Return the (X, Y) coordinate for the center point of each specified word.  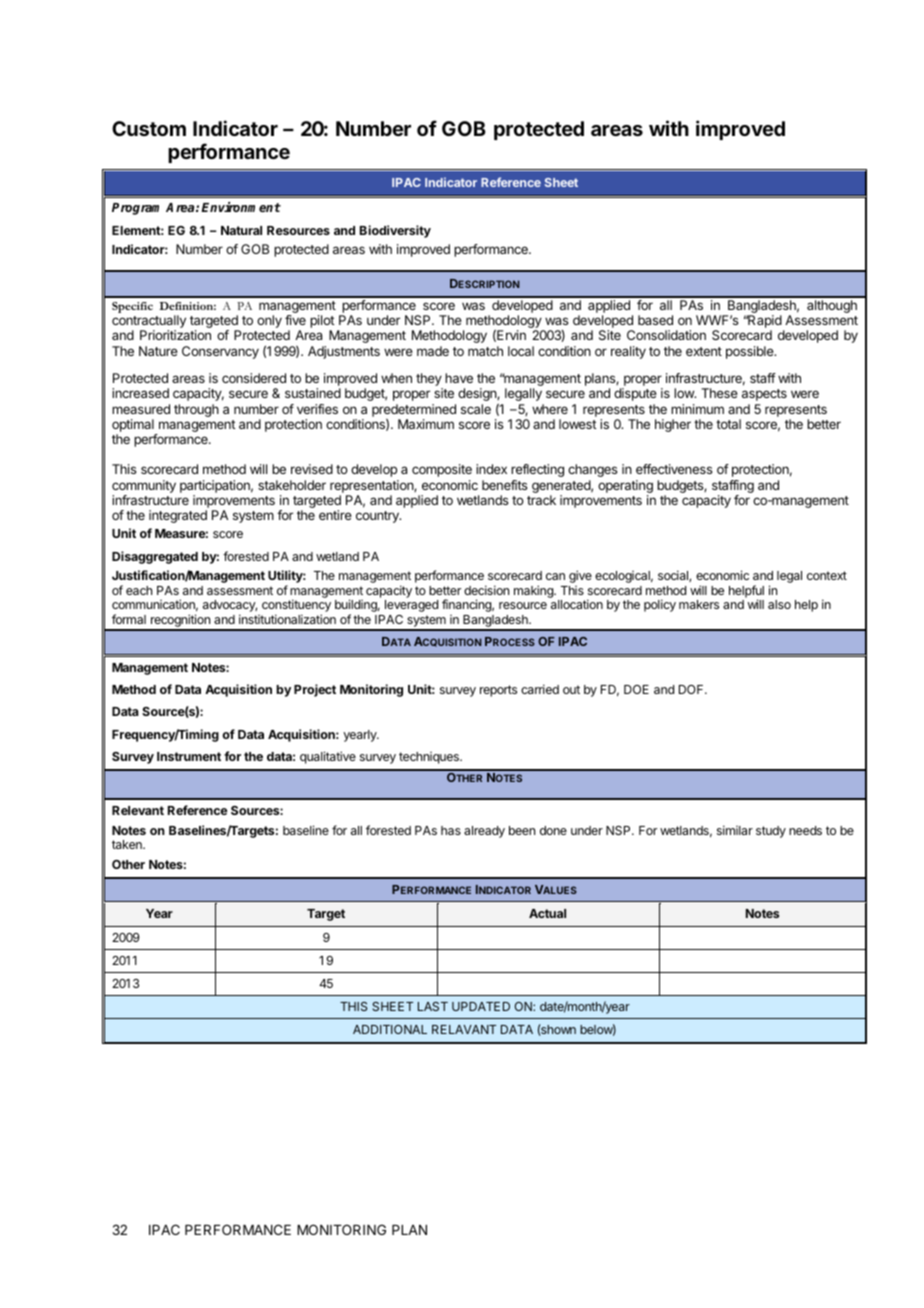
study (771, 832)
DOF (692, 689)
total (728, 424)
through (196, 410)
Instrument (189, 756)
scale (476, 409)
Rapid (764, 323)
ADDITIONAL (390, 1029)
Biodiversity (395, 231)
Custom (149, 128)
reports (498, 691)
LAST (433, 1006)
